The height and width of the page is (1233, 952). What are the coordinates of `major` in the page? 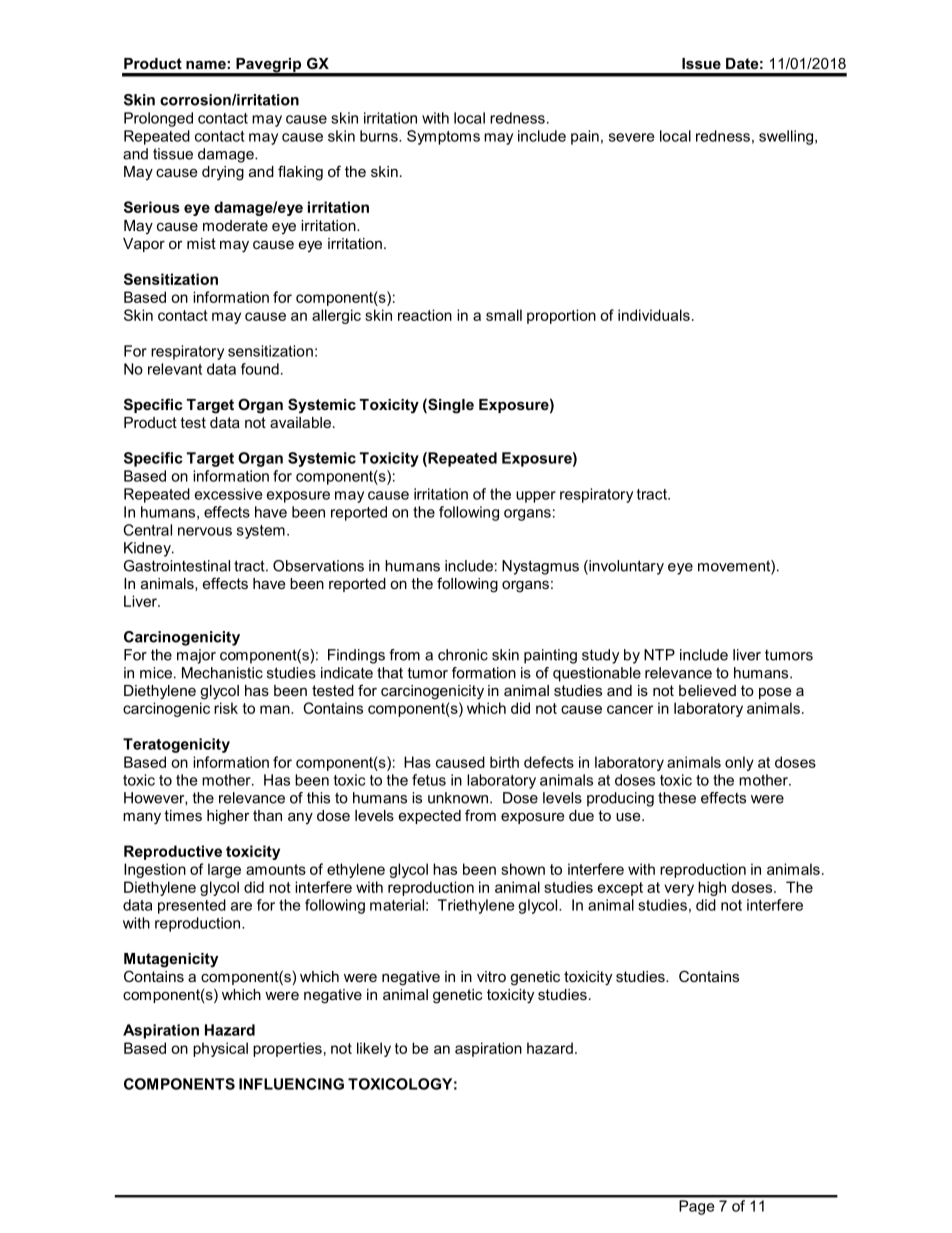 It's located at (196, 656).
